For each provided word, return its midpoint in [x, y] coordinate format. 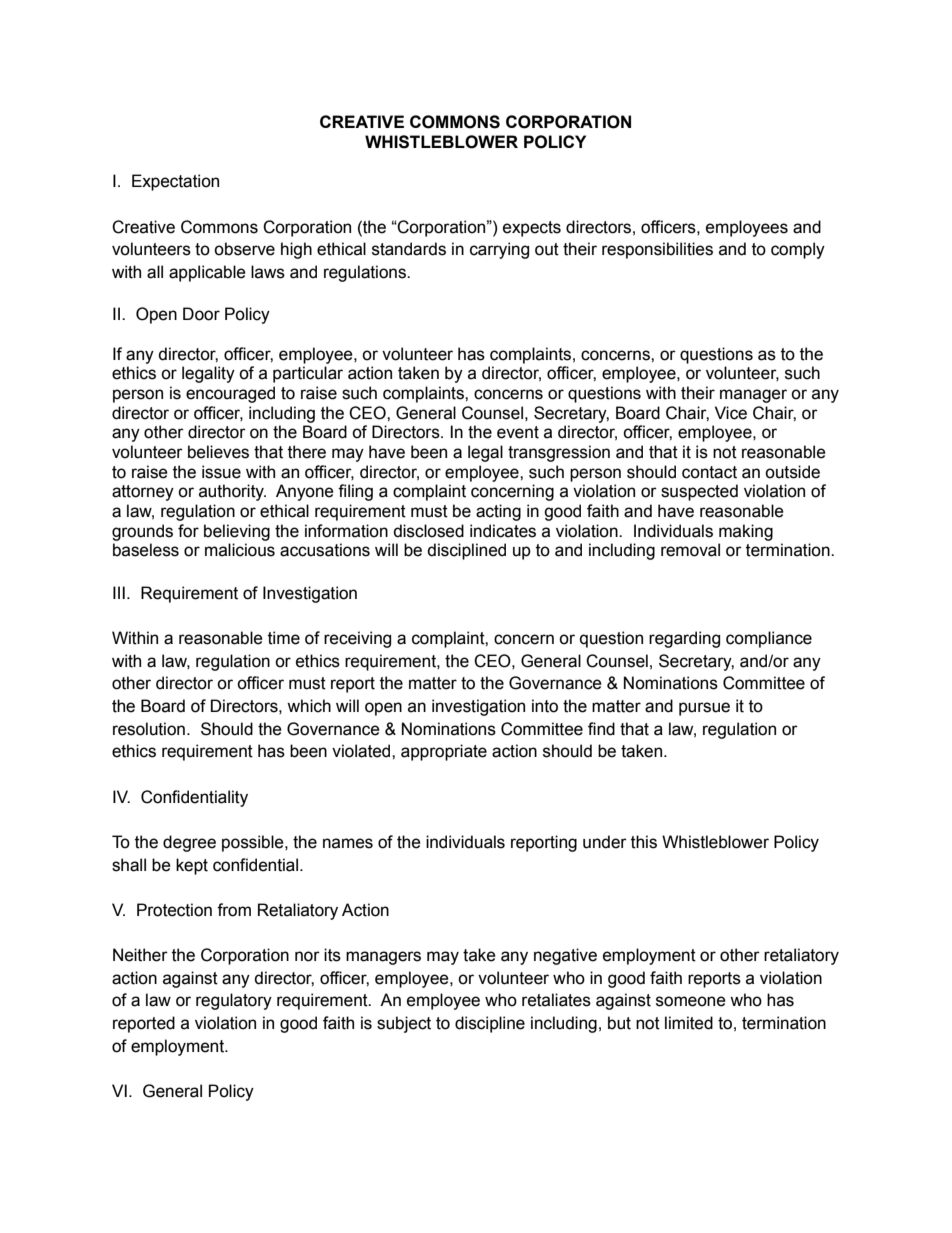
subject [404, 1024]
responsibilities [657, 250]
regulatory [234, 1001]
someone [691, 1001]
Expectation [175, 182]
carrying [499, 250]
